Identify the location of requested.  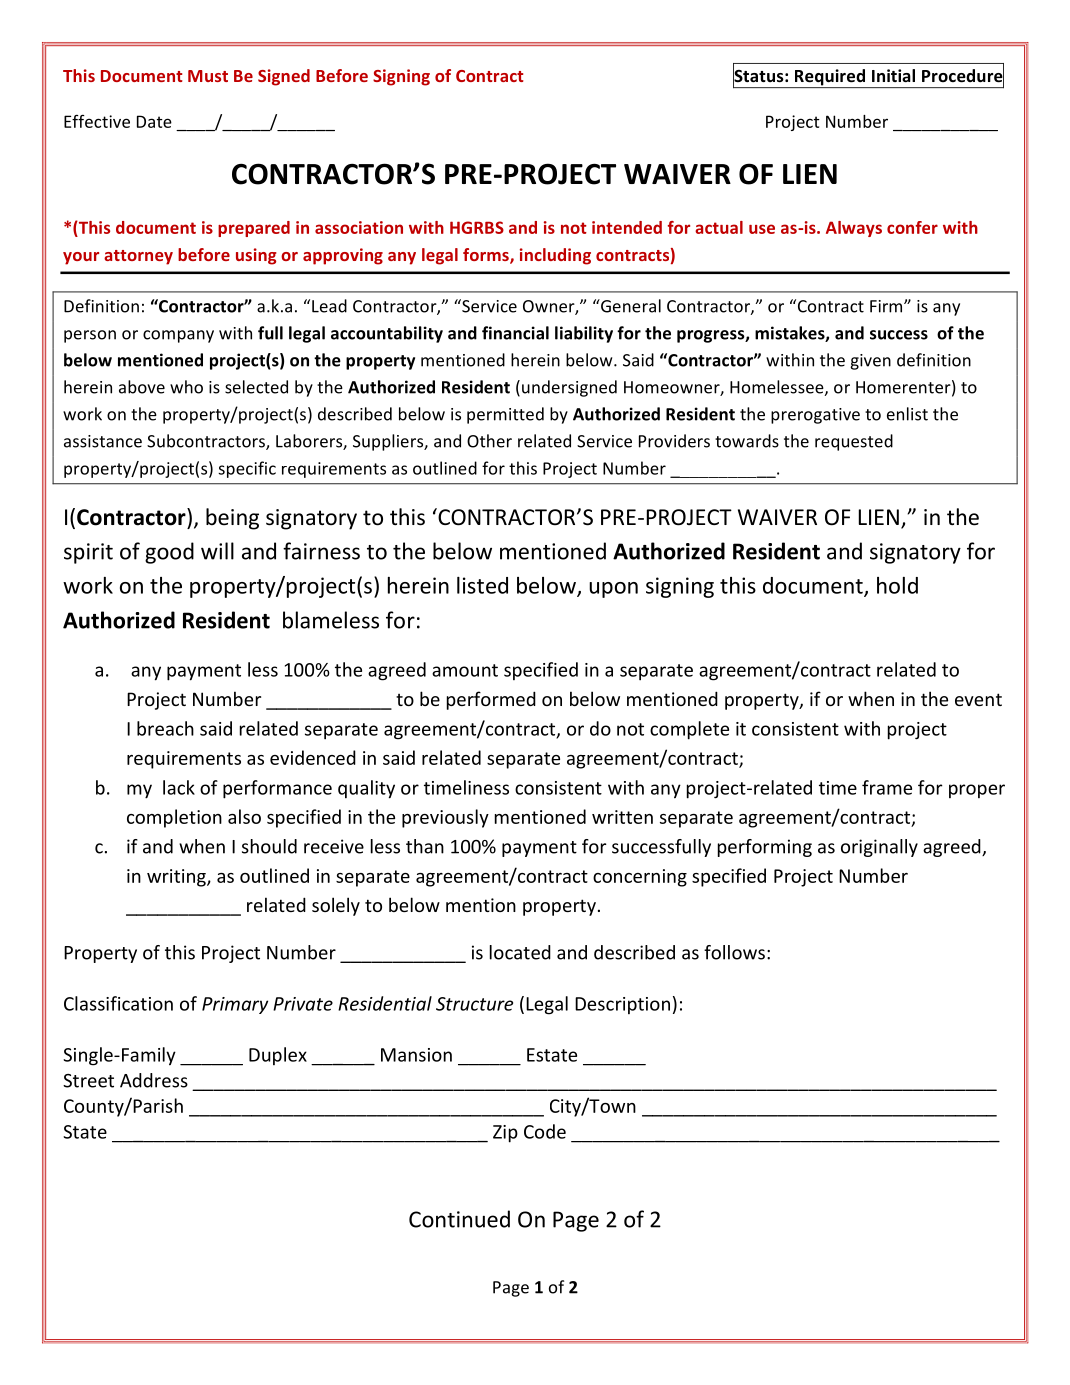
(854, 442).
